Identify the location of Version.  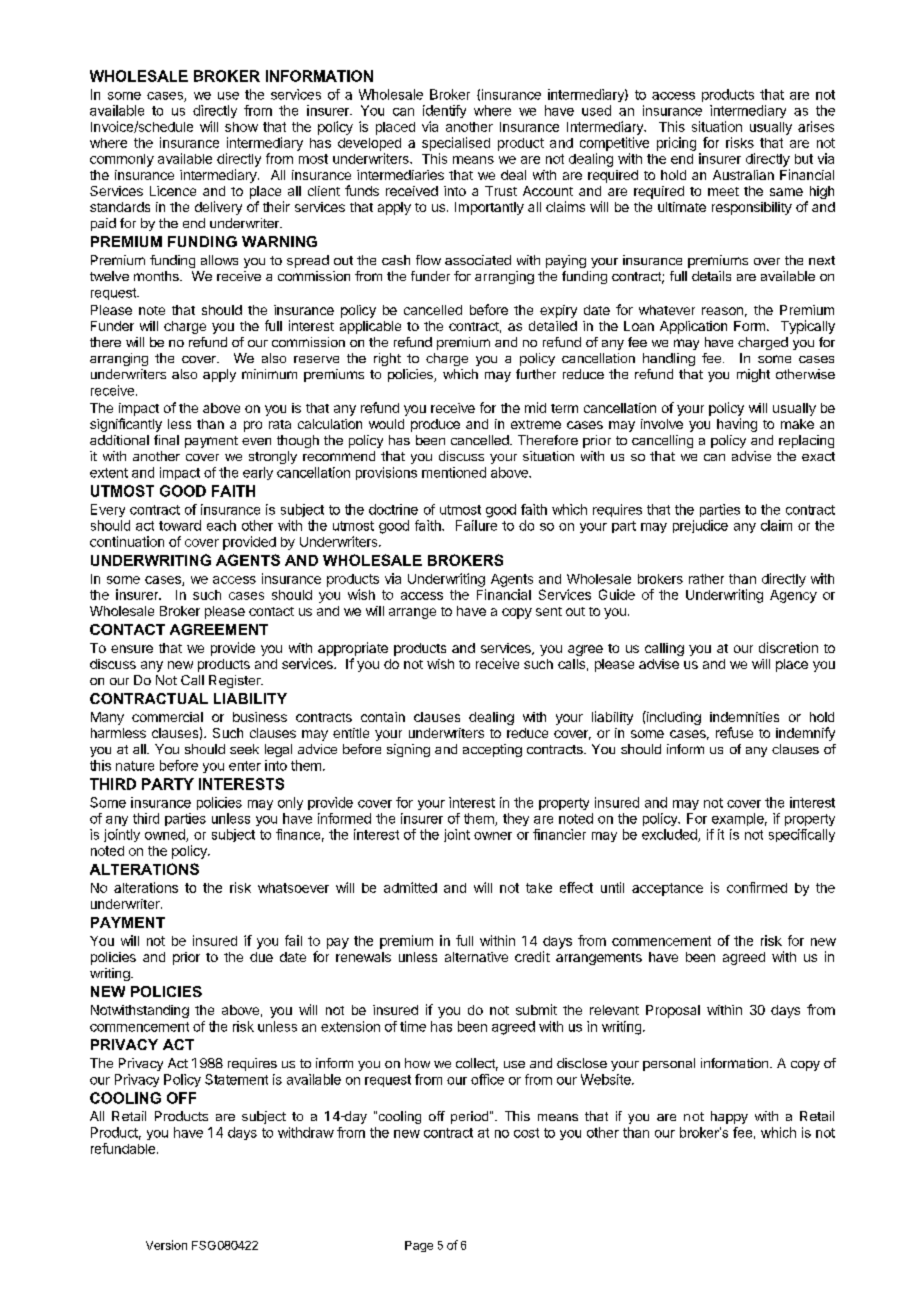
(166, 1245).
